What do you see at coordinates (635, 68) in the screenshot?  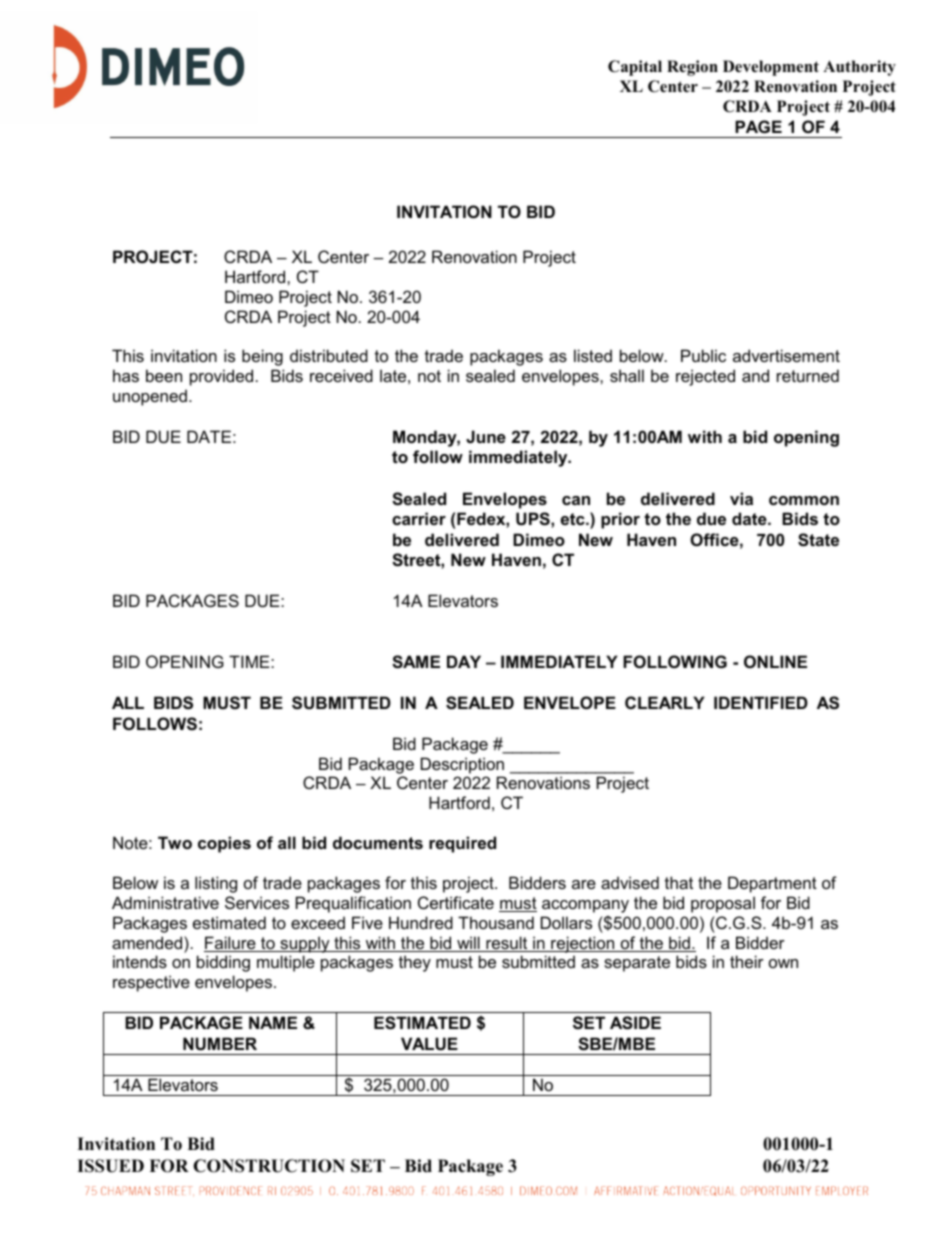 I see `Capital` at bounding box center [635, 68].
